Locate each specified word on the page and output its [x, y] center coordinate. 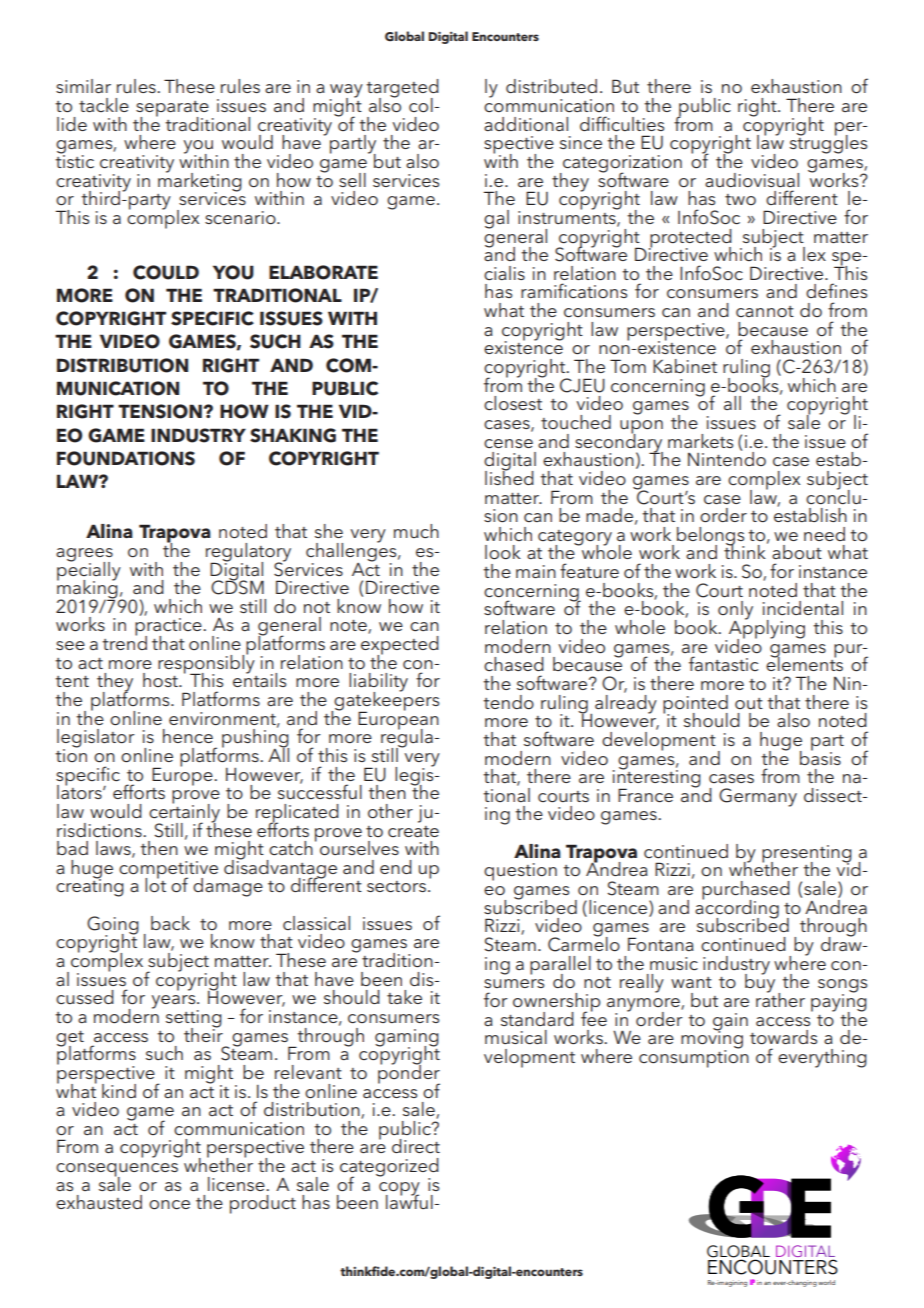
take [404, 997]
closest [513, 403]
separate [172, 110]
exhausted [99, 1202]
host [161, 680]
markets [700, 441]
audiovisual [752, 180]
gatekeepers [386, 701]
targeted [402, 89]
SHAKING [293, 435]
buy [760, 982]
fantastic [723, 663]
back [170, 923]
